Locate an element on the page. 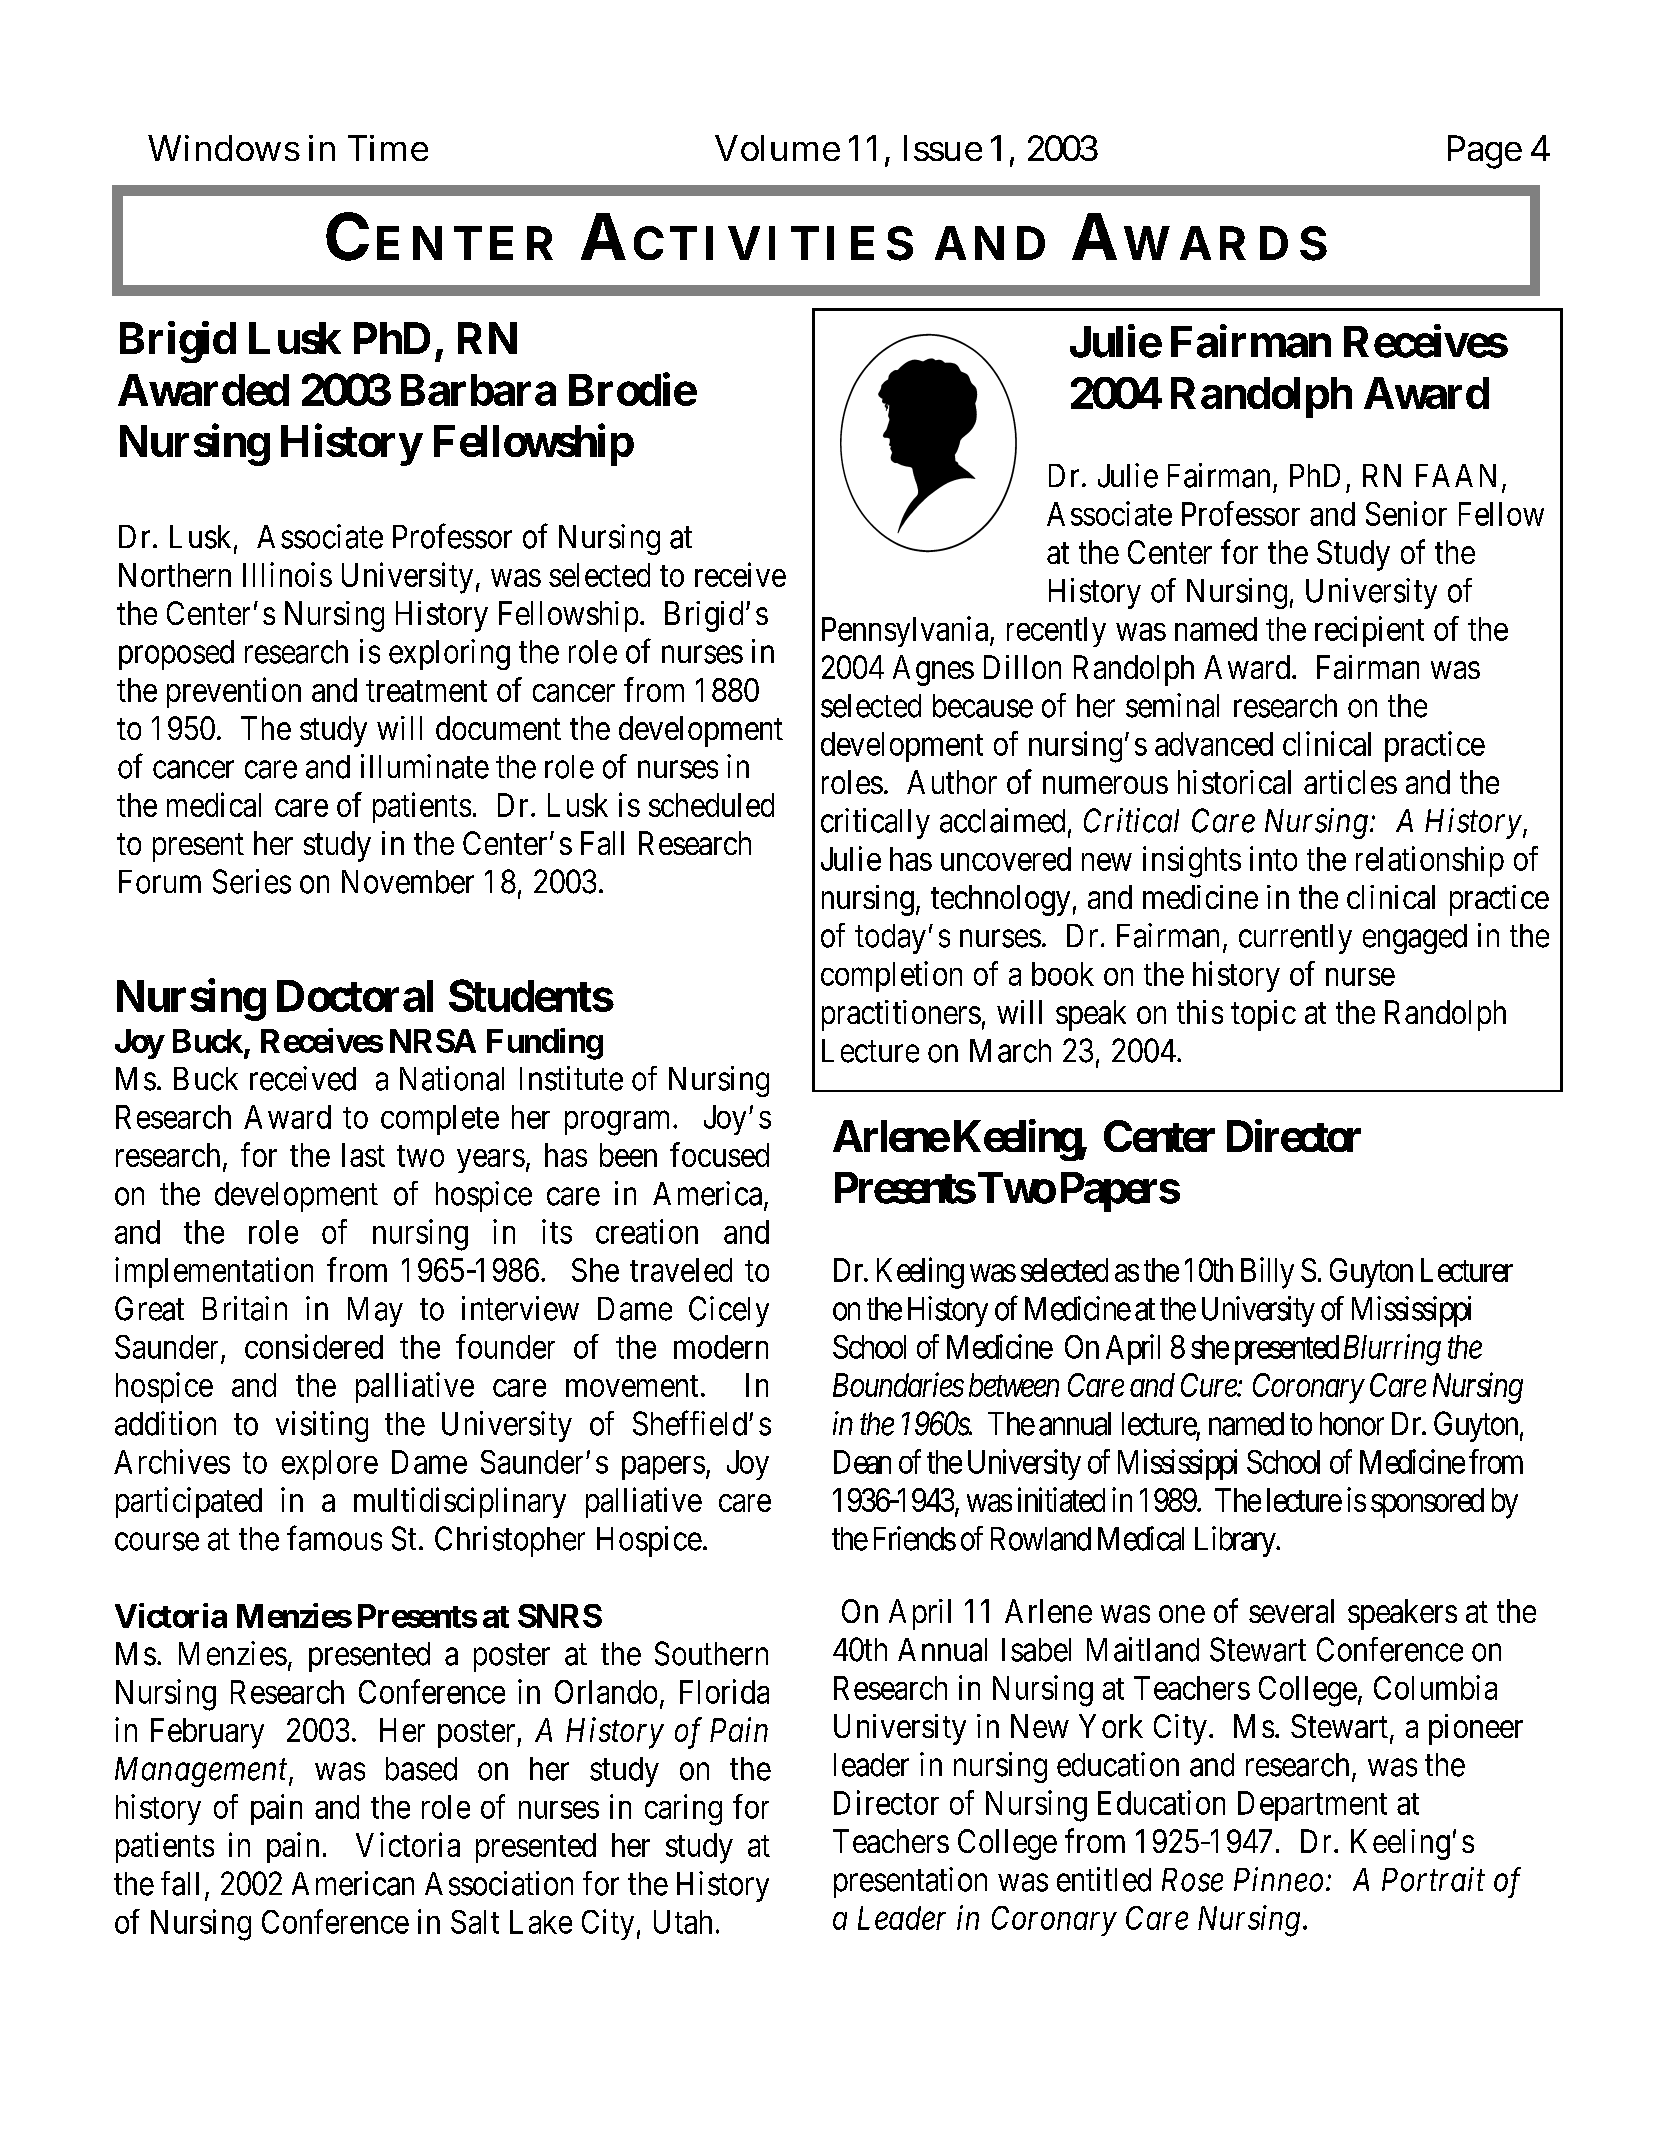 The width and height of the document is (1657, 2144). practitioners is located at coordinates (901, 1015).
